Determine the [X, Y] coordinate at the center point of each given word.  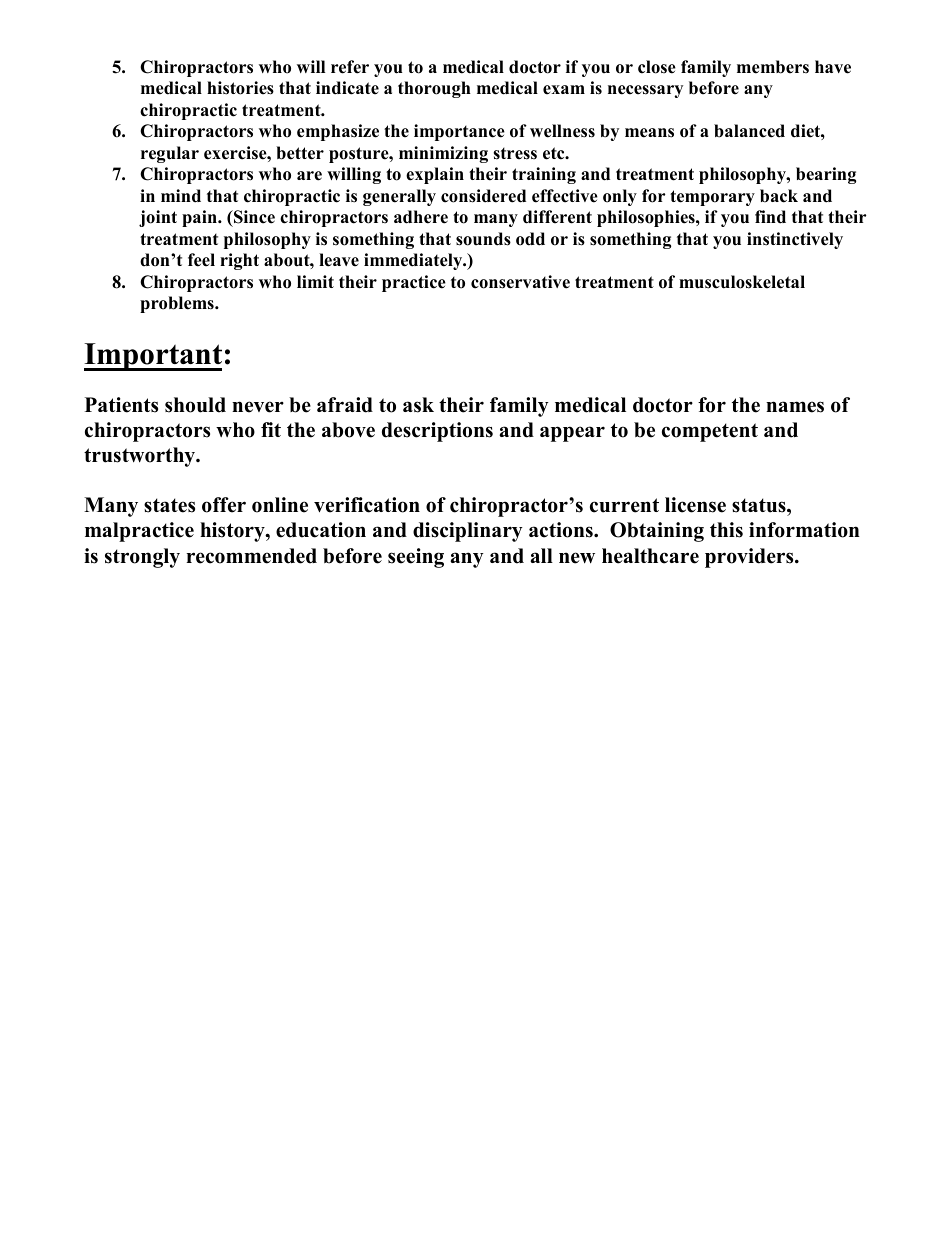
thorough [434, 89]
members [773, 67]
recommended [251, 556]
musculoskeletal [742, 282]
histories [240, 88]
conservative [520, 282]
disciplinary [468, 532]
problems [178, 304]
